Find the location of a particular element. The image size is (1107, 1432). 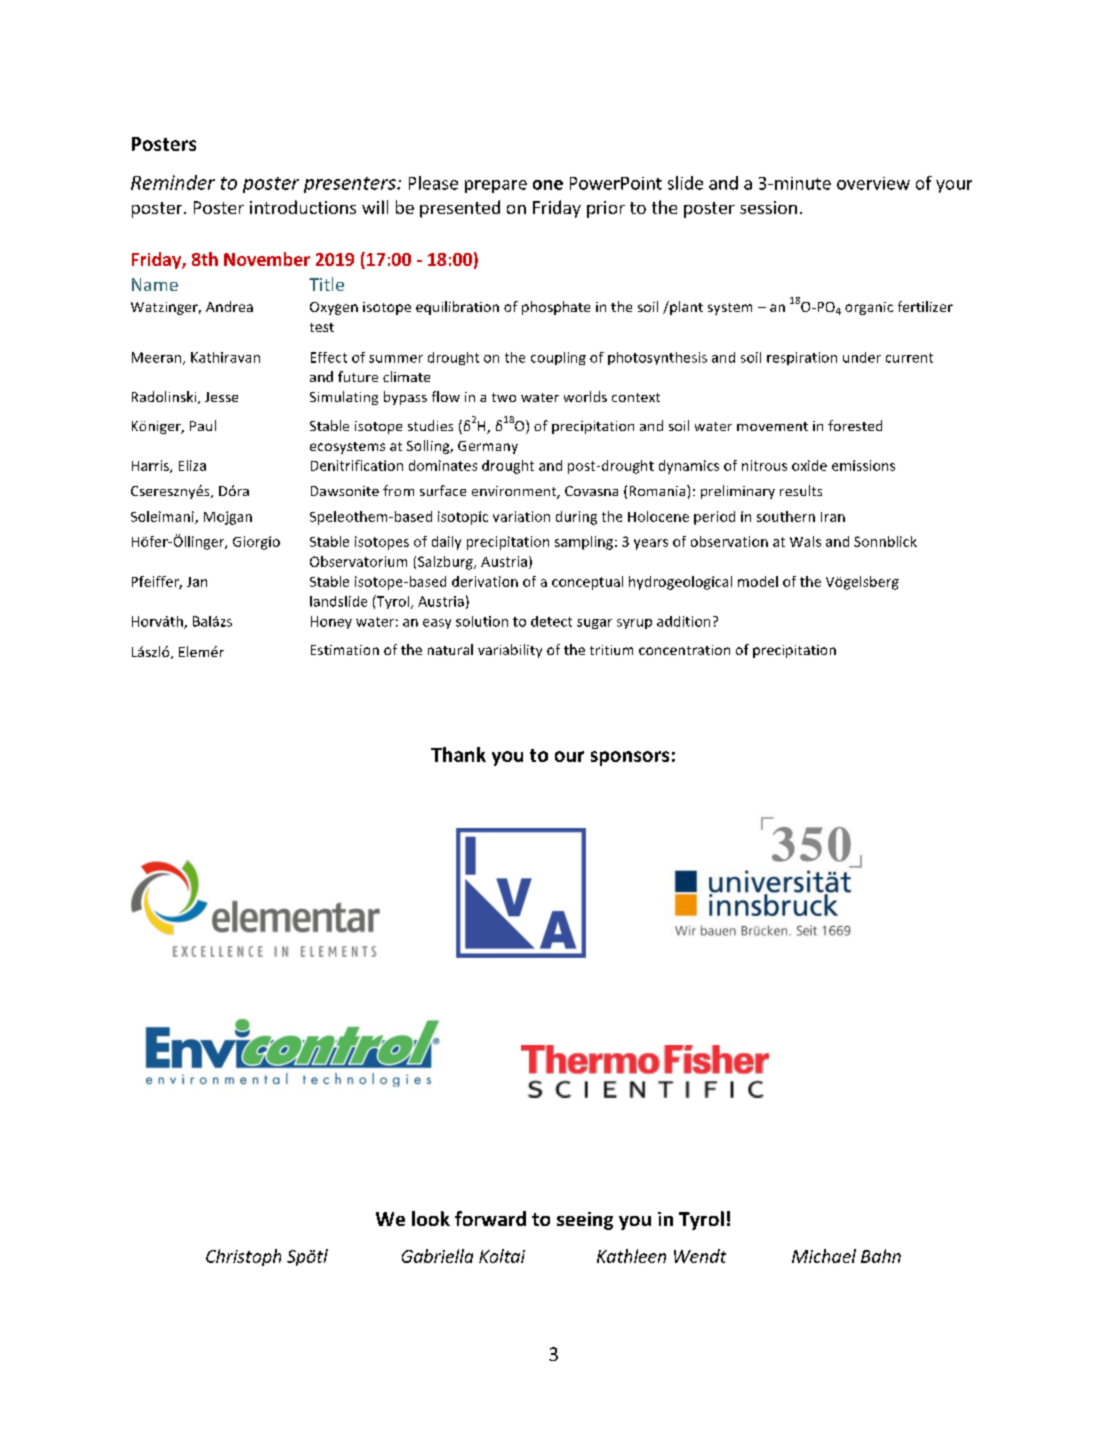

model is located at coordinates (758, 581).
